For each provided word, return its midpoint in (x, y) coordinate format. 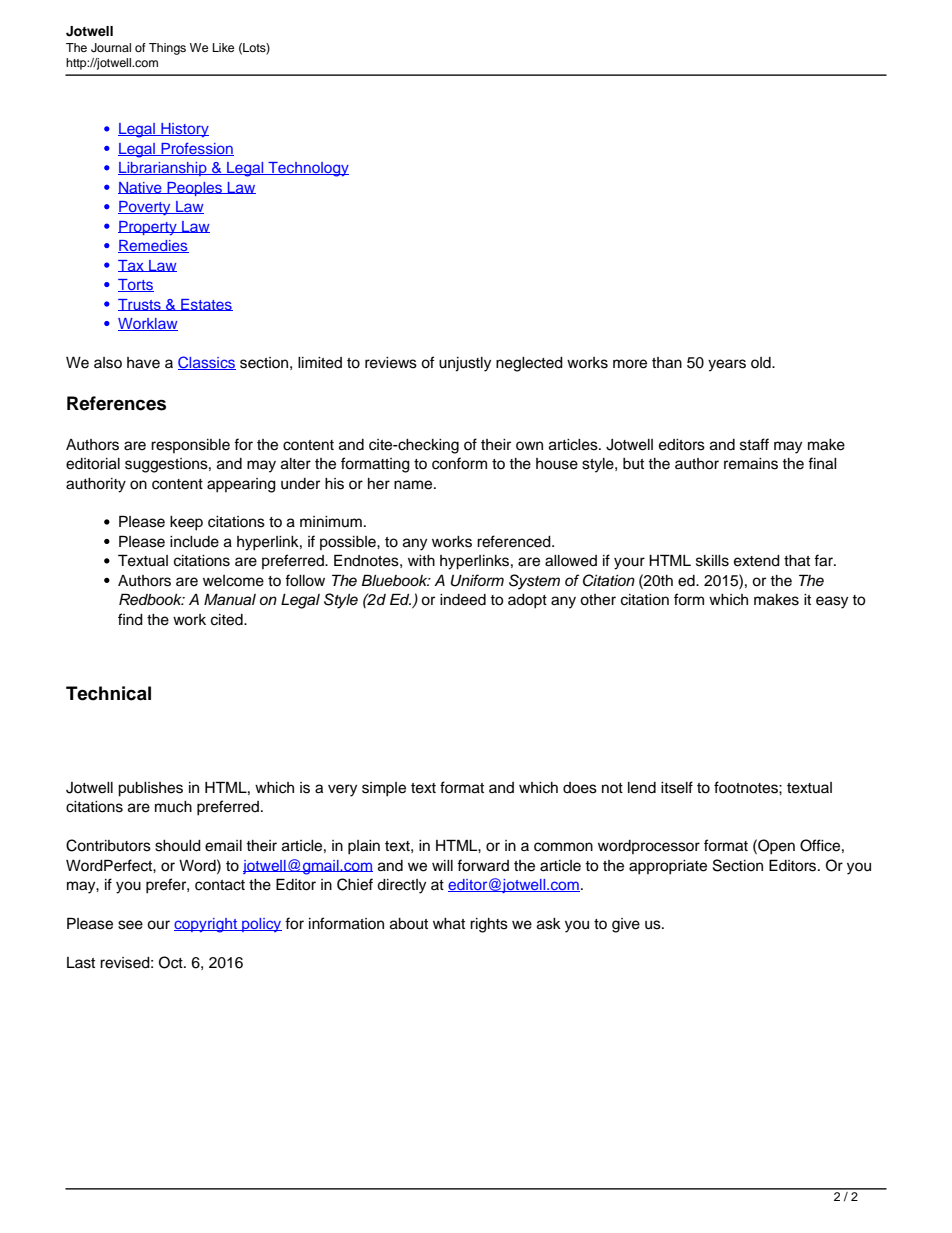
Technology (307, 169)
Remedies (153, 246)
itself (677, 787)
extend (757, 561)
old (762, 363)
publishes (150, 789)
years (727, 365)
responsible (190, 446)
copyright (206, 925)
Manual (230, 599)
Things (167, 49)
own (529, 445)
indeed (463, 600)
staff (754, 444)
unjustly (465, 364)
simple (384, 789)
